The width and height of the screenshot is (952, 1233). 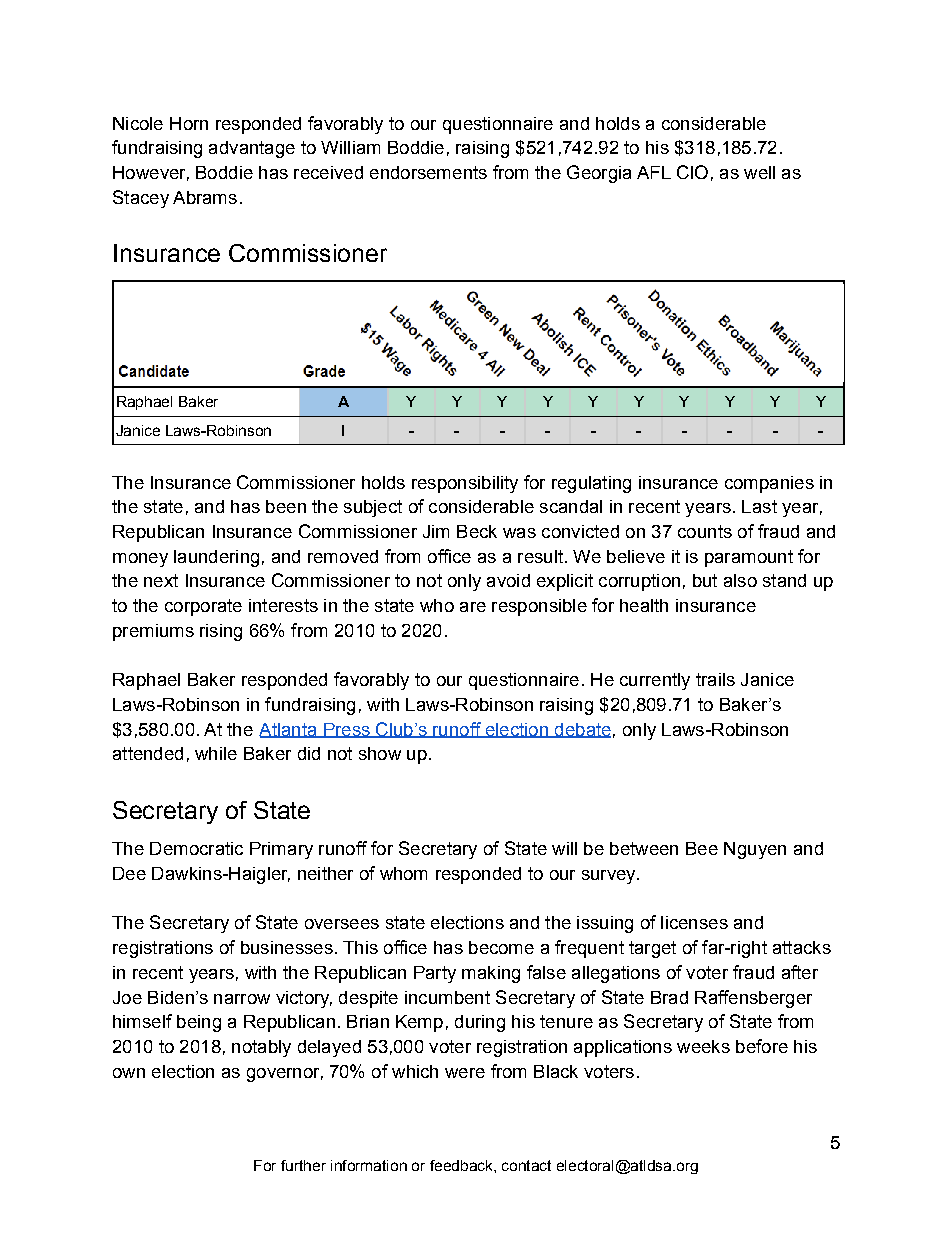 I want to click on feedback, so click(x=462, y=1165).
